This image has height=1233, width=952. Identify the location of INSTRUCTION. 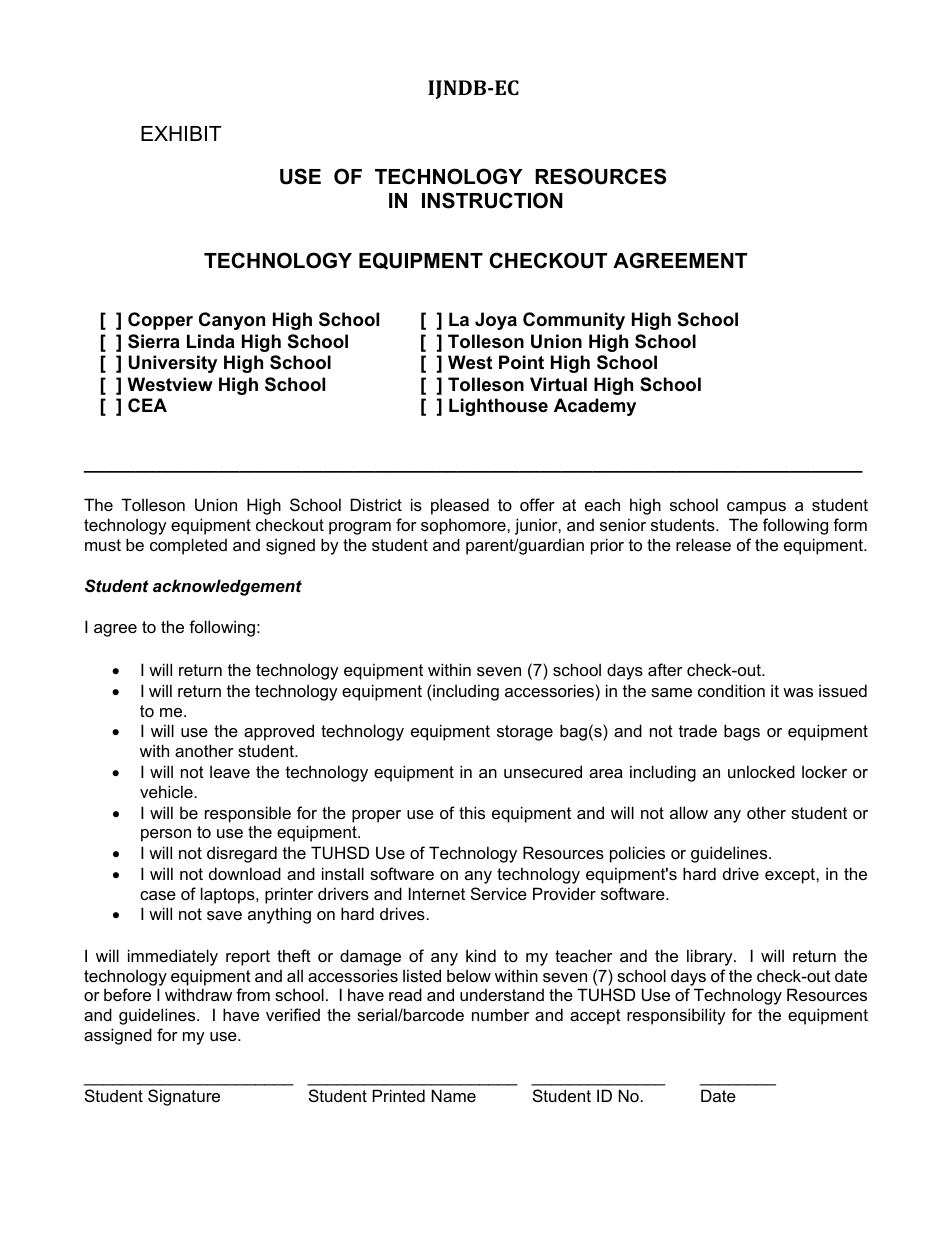
(492, 200).
